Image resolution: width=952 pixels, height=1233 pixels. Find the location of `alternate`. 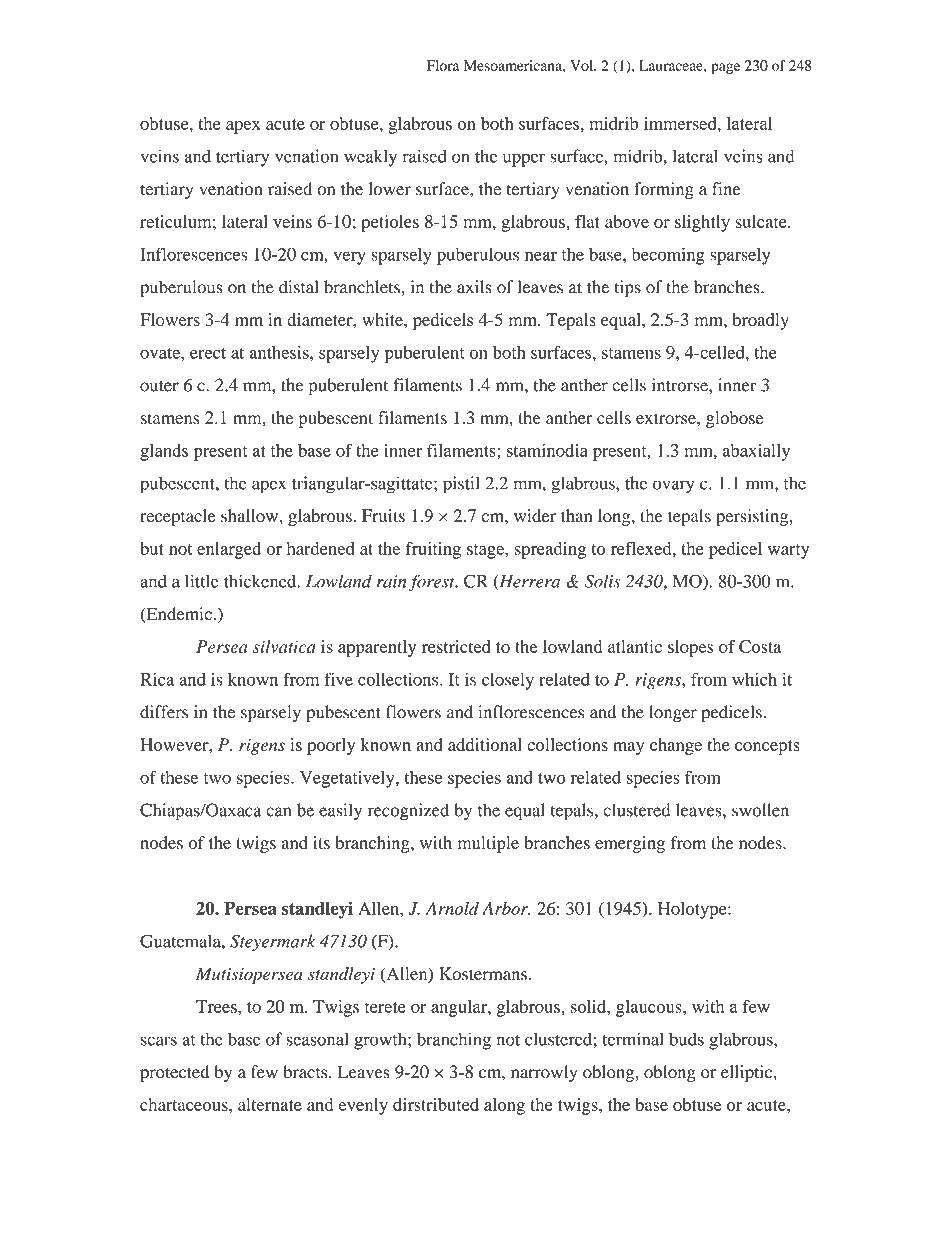

alternate is located at coordinates (270, 1104).
